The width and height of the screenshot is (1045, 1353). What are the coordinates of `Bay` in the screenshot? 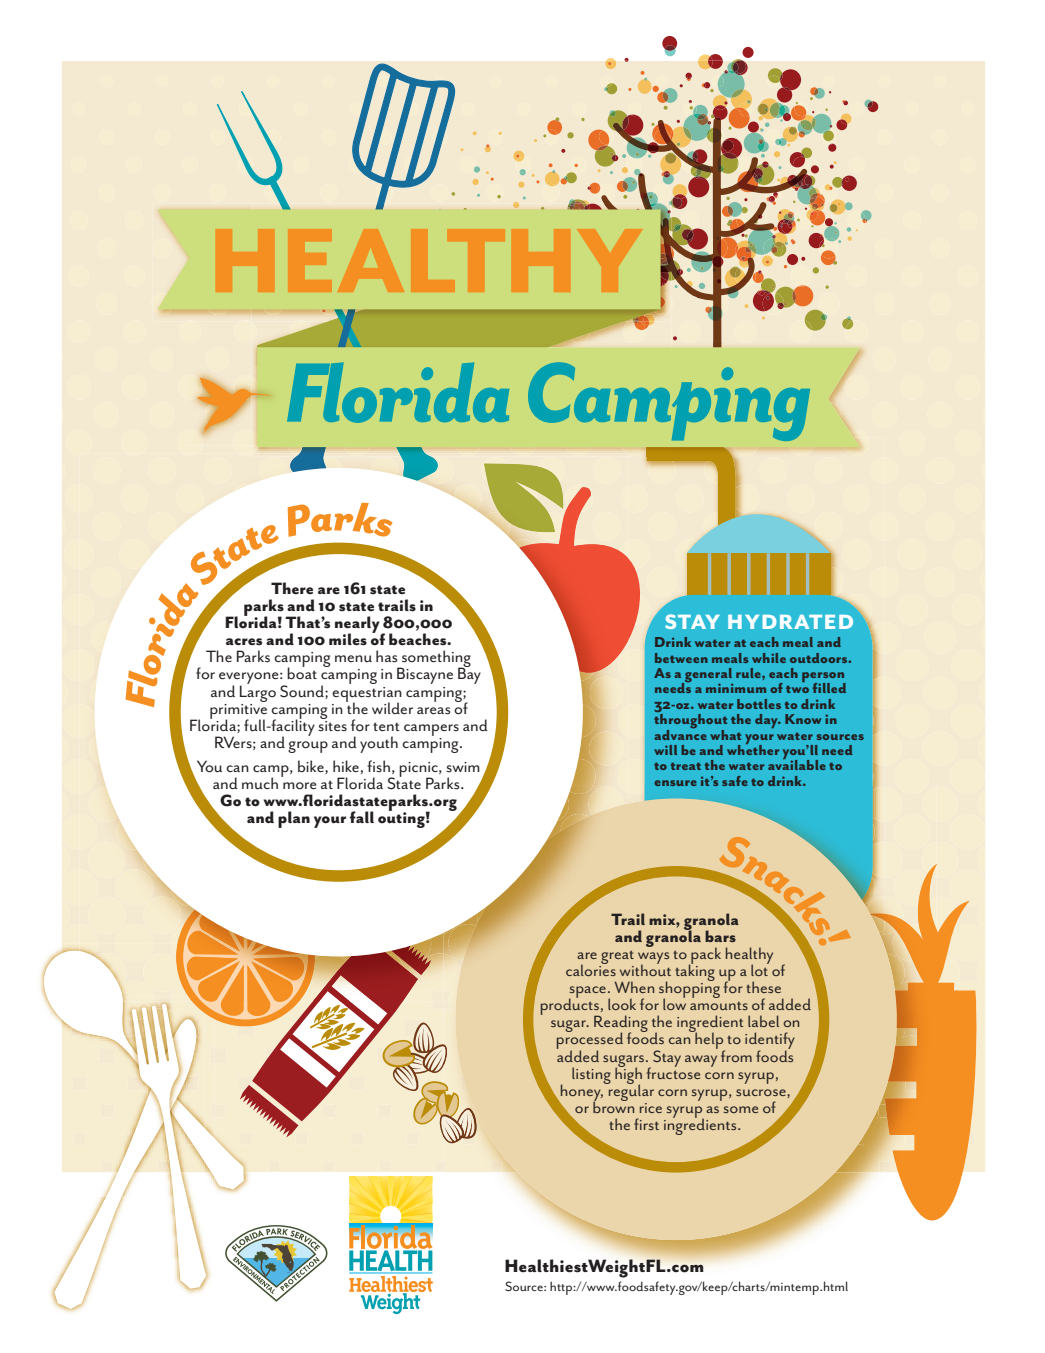 It's located at (469, 675).
